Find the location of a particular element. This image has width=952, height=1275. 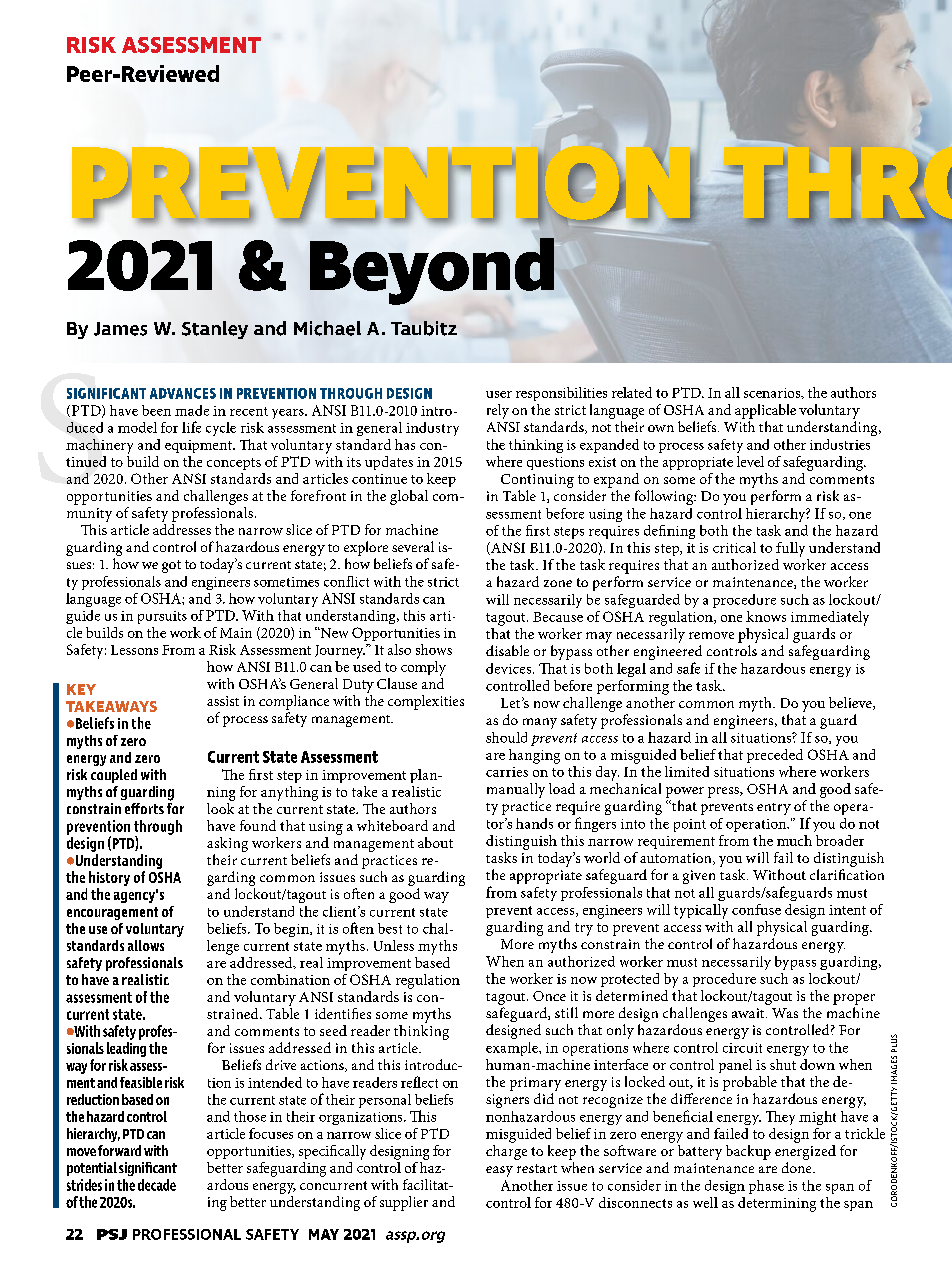

decade is located at coordinates (157, 1185).
